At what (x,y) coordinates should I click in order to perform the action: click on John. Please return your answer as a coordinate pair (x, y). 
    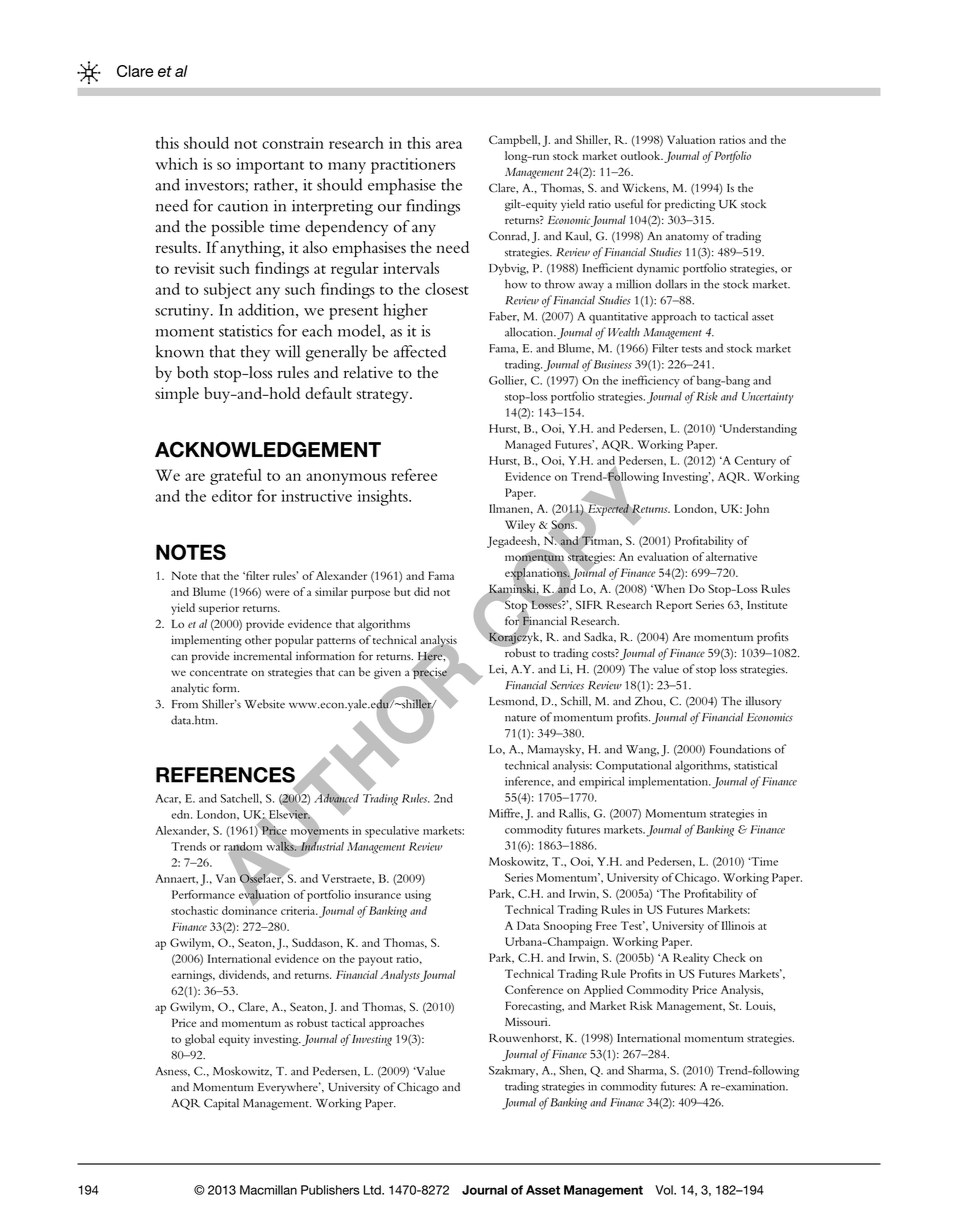
    Looking at the image, I should click on (756, 510).
